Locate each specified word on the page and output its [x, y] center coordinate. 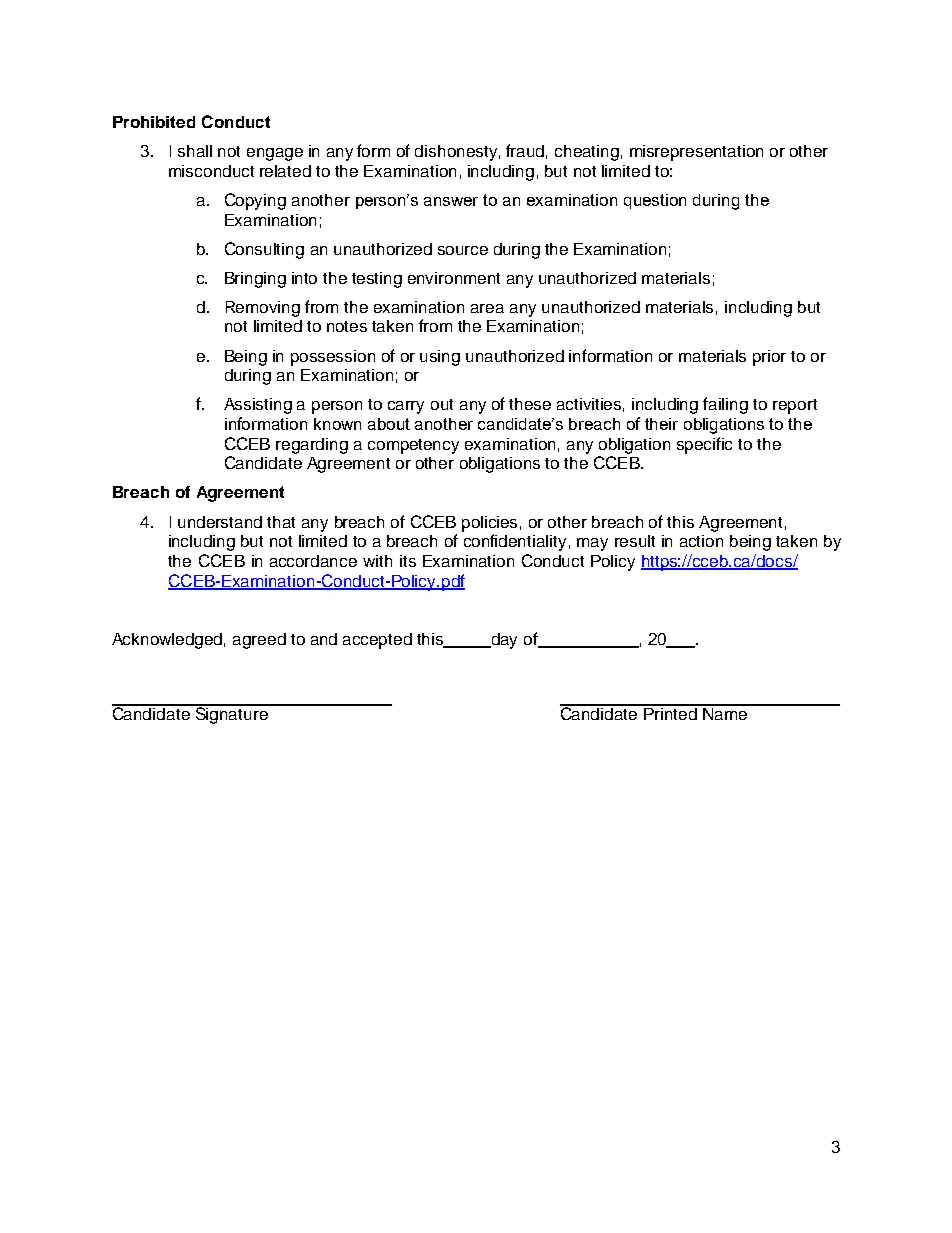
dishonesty [456, 153]
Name [725, 712]
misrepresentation [696, 153]
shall [195, 151]
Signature [231, 714]
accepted [377, 641]
